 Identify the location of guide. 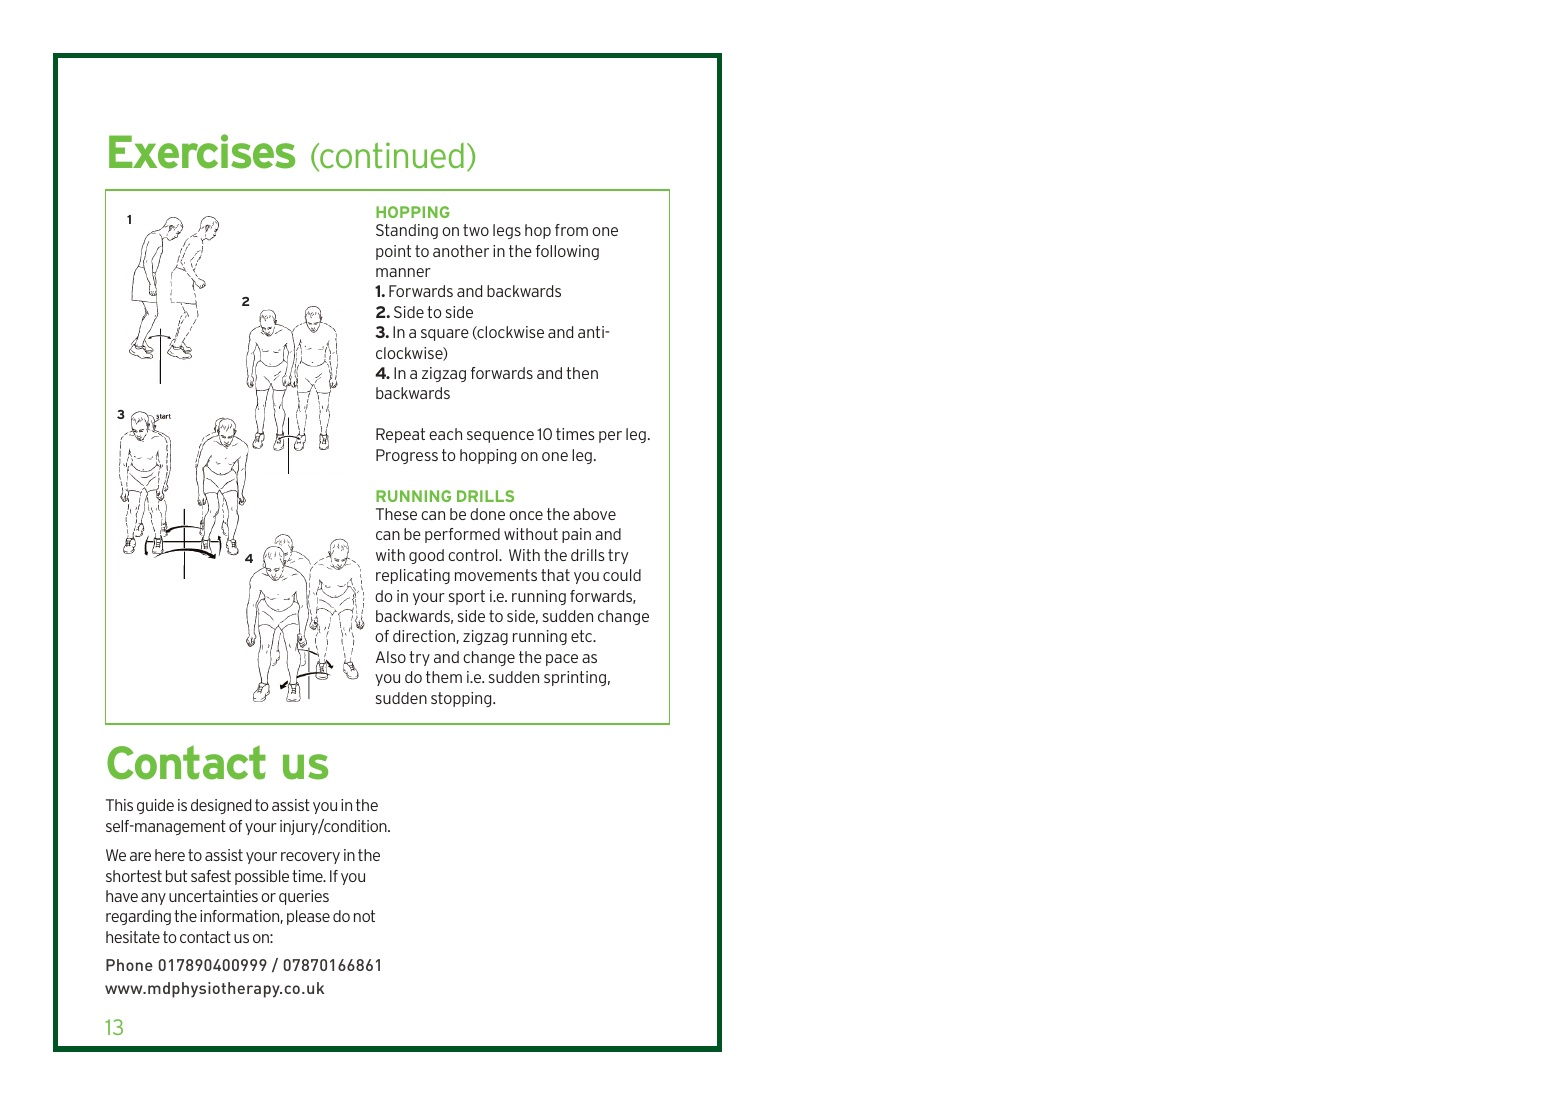
(155, 806).
